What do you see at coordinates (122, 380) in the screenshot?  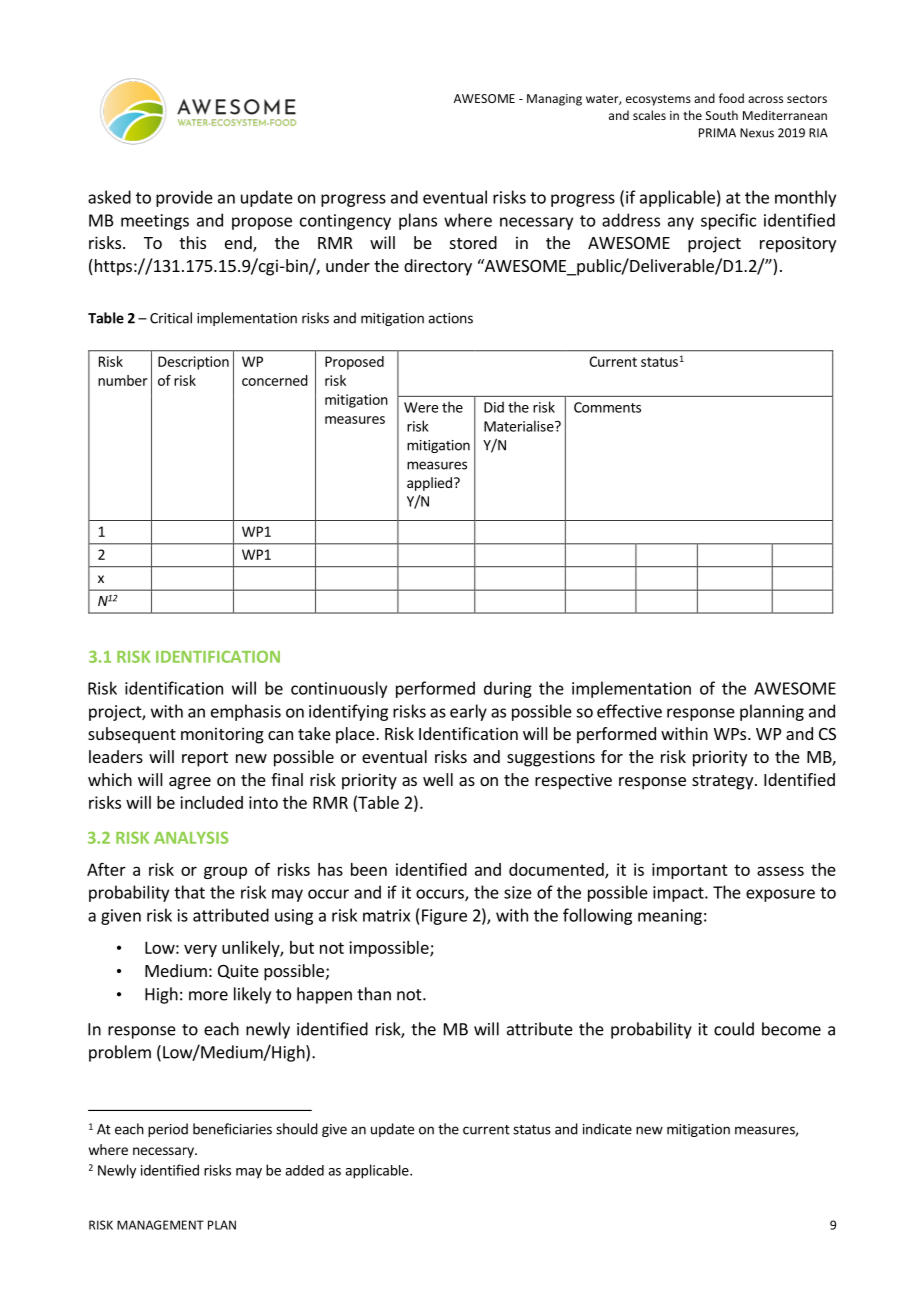 I see `number` at bounding box center [122, 380].
